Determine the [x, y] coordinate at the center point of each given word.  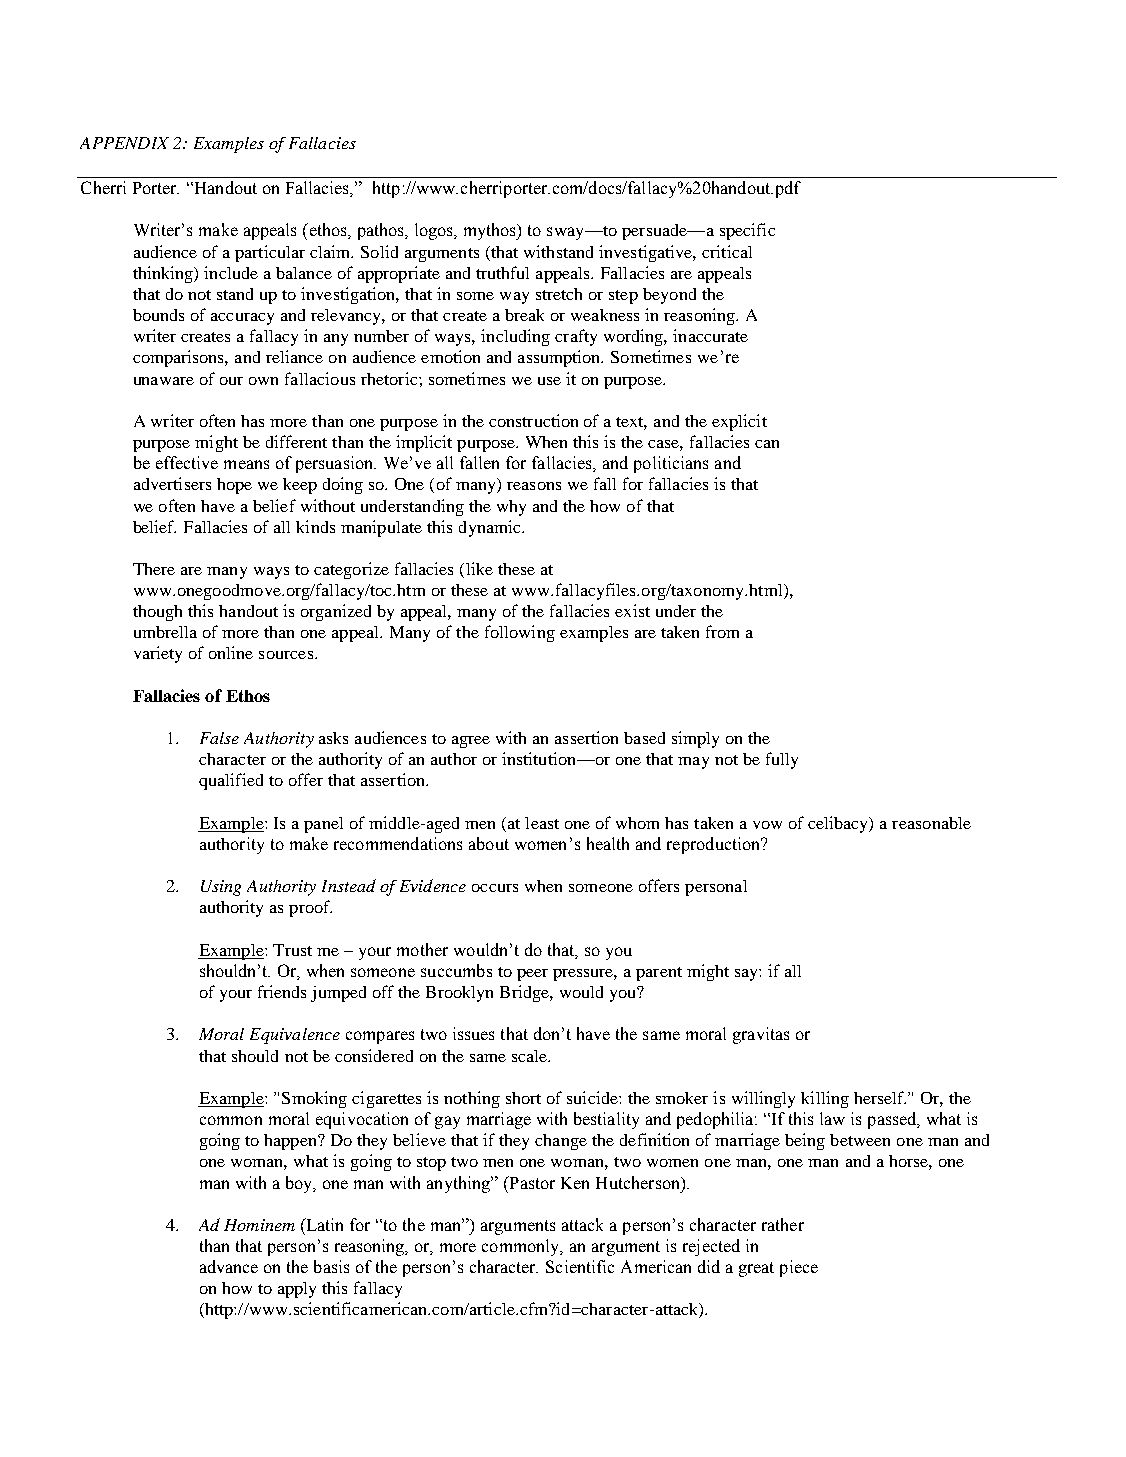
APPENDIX [124, 143]
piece [799, 1268]
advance [229, 1266]
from [722, 631]
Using [221, 888]
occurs [495, 888]
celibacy [839, 824]
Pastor [531, 1182]
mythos [491, 231]
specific [747, 231]
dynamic [491, 528]
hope [234, 486]
